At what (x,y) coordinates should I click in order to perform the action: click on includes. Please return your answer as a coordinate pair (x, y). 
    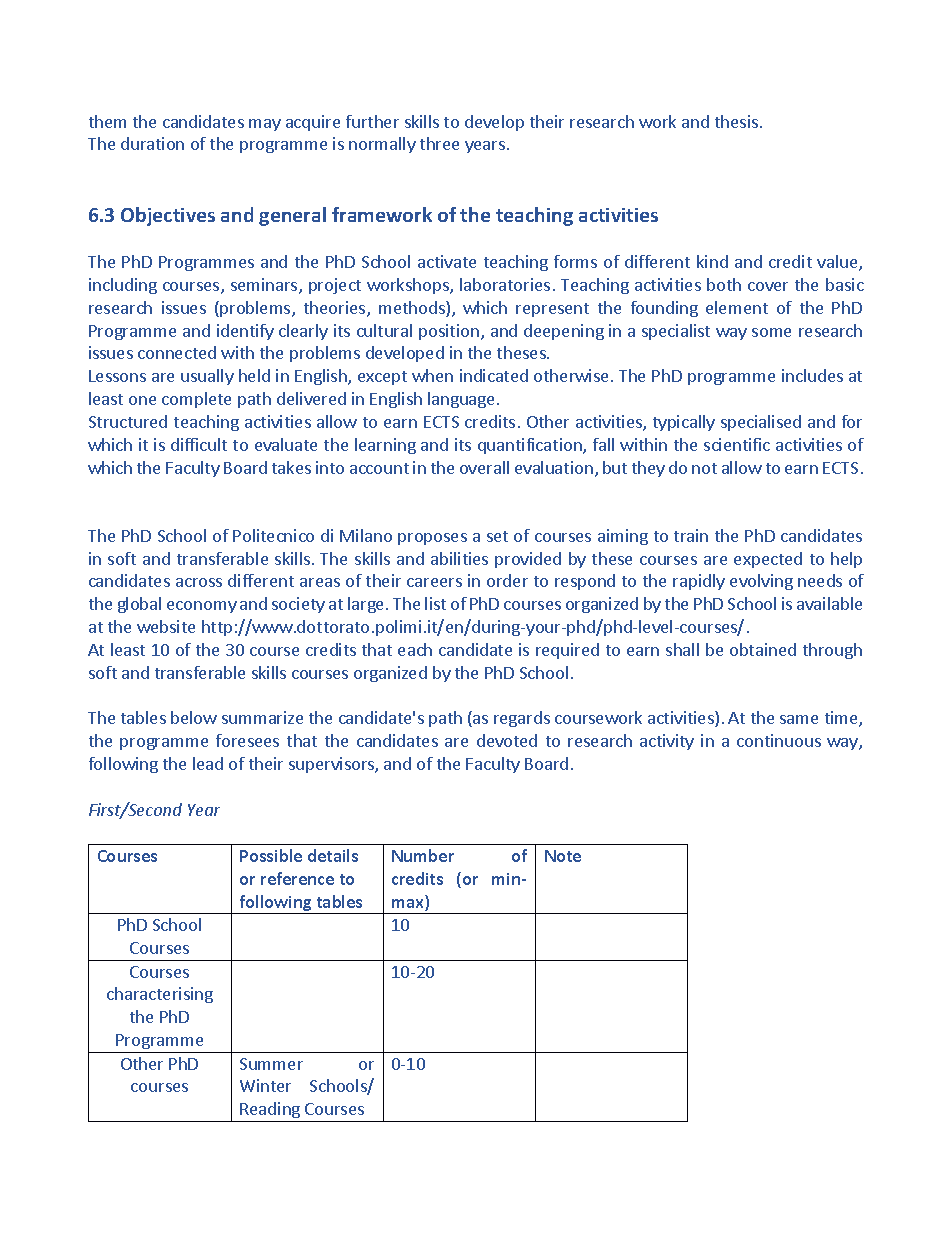
    Looking at the image, I should click on (812, 375).
